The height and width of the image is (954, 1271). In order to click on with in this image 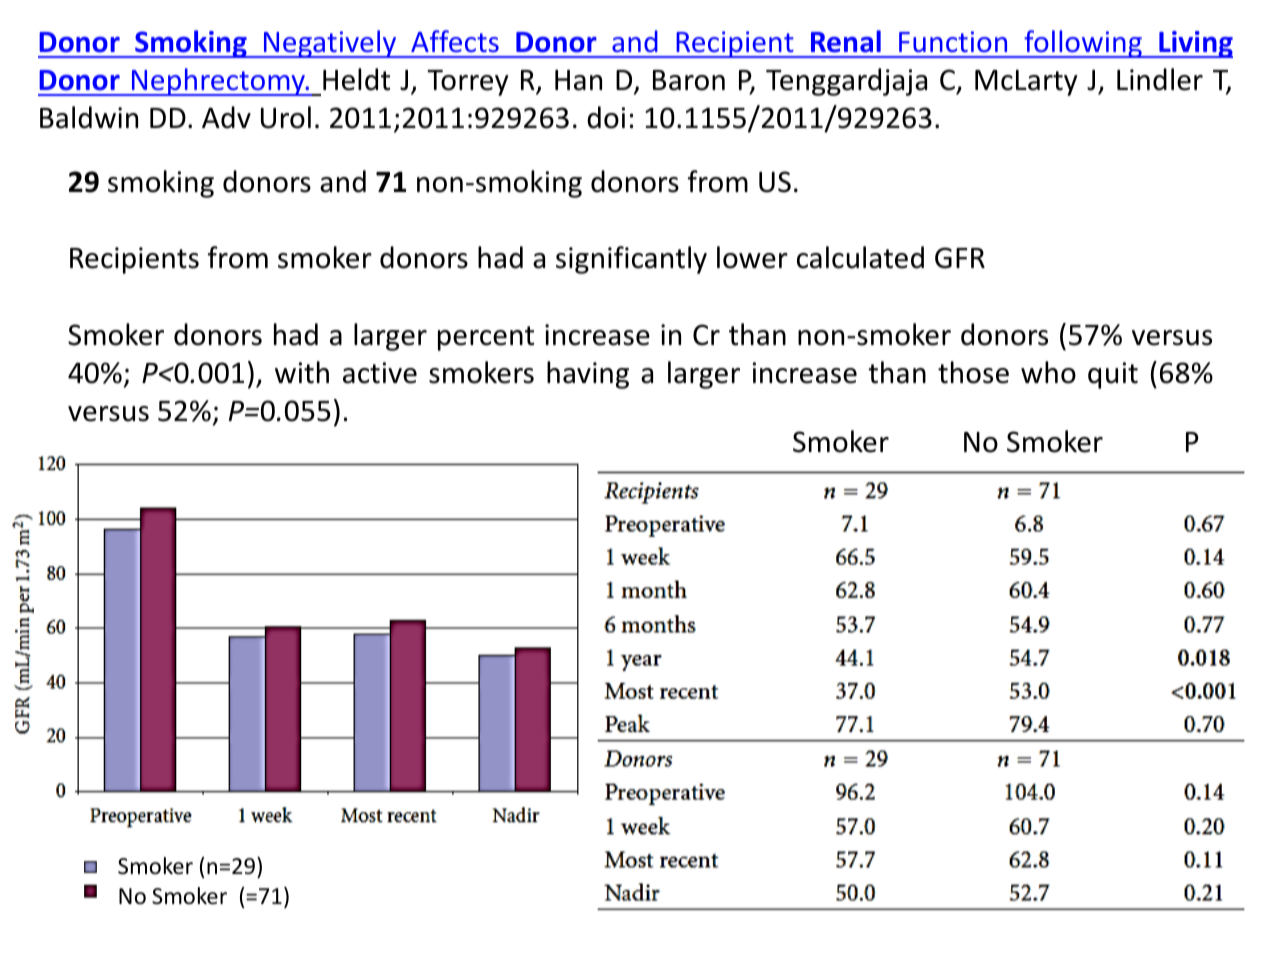, I will do `click(302, 372)`.
